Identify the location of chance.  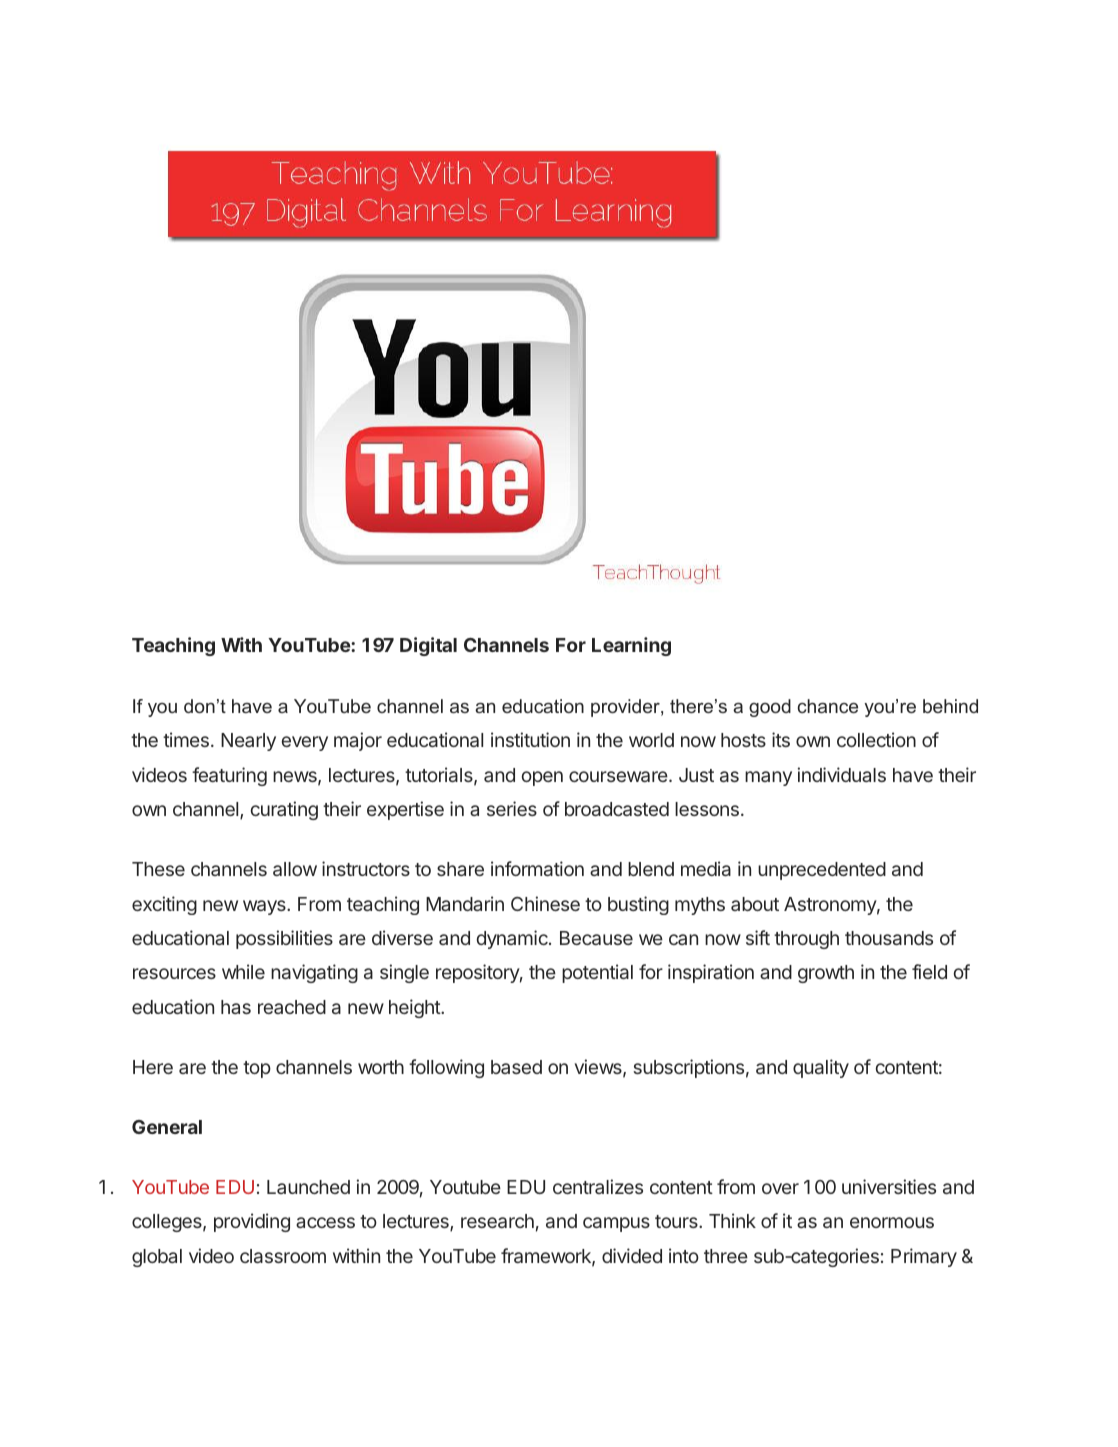
(828, 706).
